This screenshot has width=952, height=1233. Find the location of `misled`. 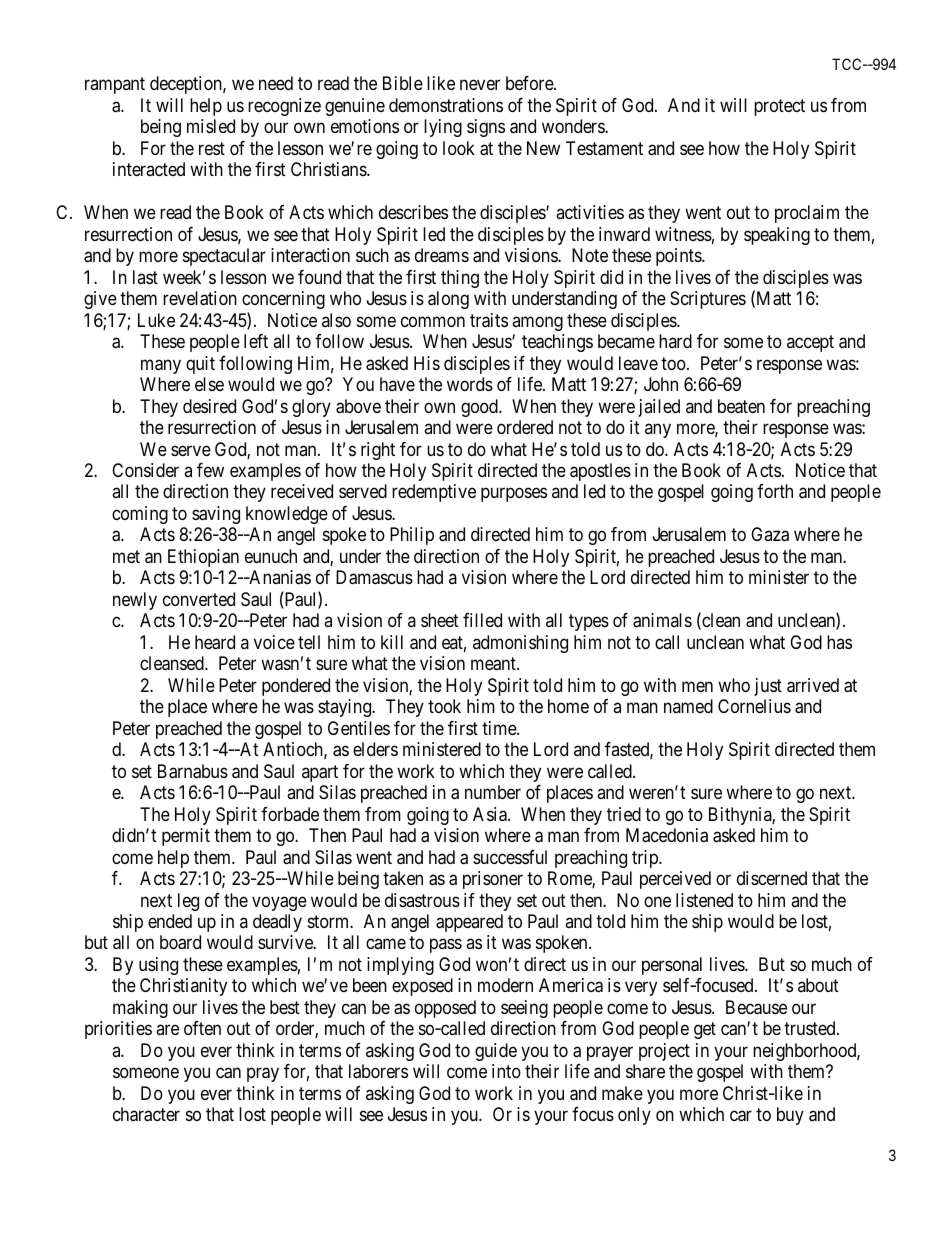

misled is located at coordinates (211, 126).
